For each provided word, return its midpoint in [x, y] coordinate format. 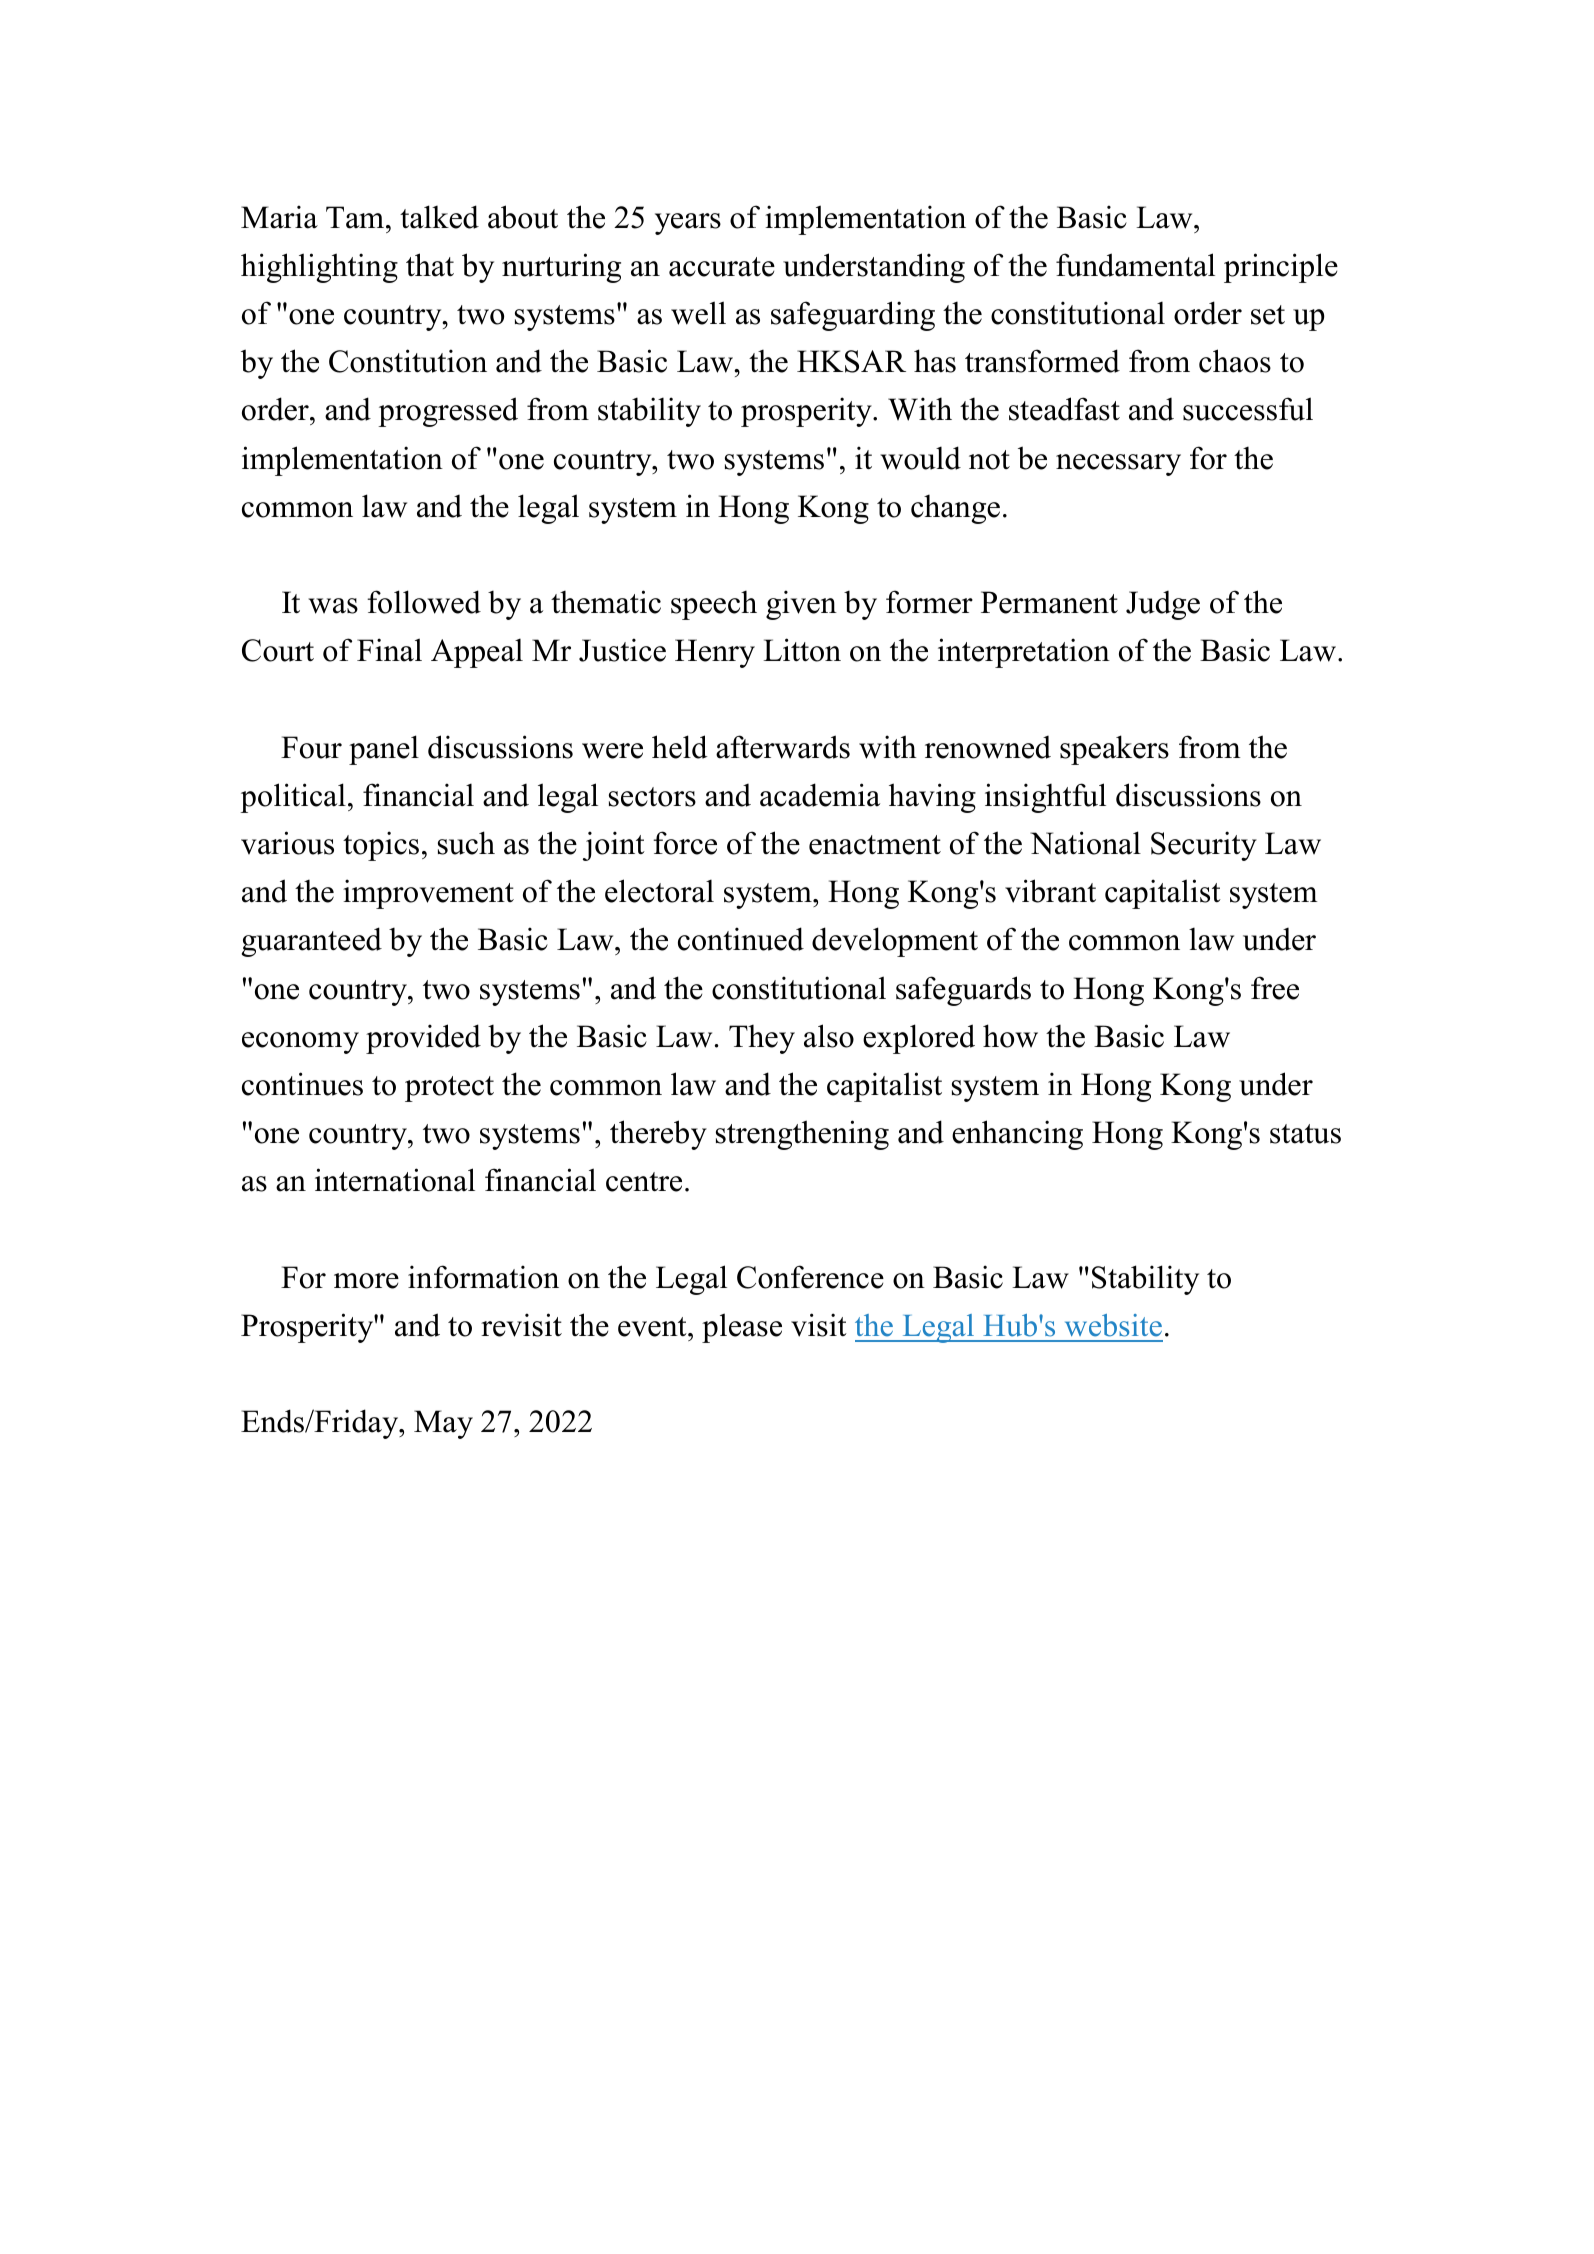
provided [423, 1039]
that [430, 265]
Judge [1163, 605]
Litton [802, 650]
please [742, 1328]
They [762, 1039]
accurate [722, 267]
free [1275, 988]
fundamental [1135, 265]
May [443, 1424]
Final [389, 650]
